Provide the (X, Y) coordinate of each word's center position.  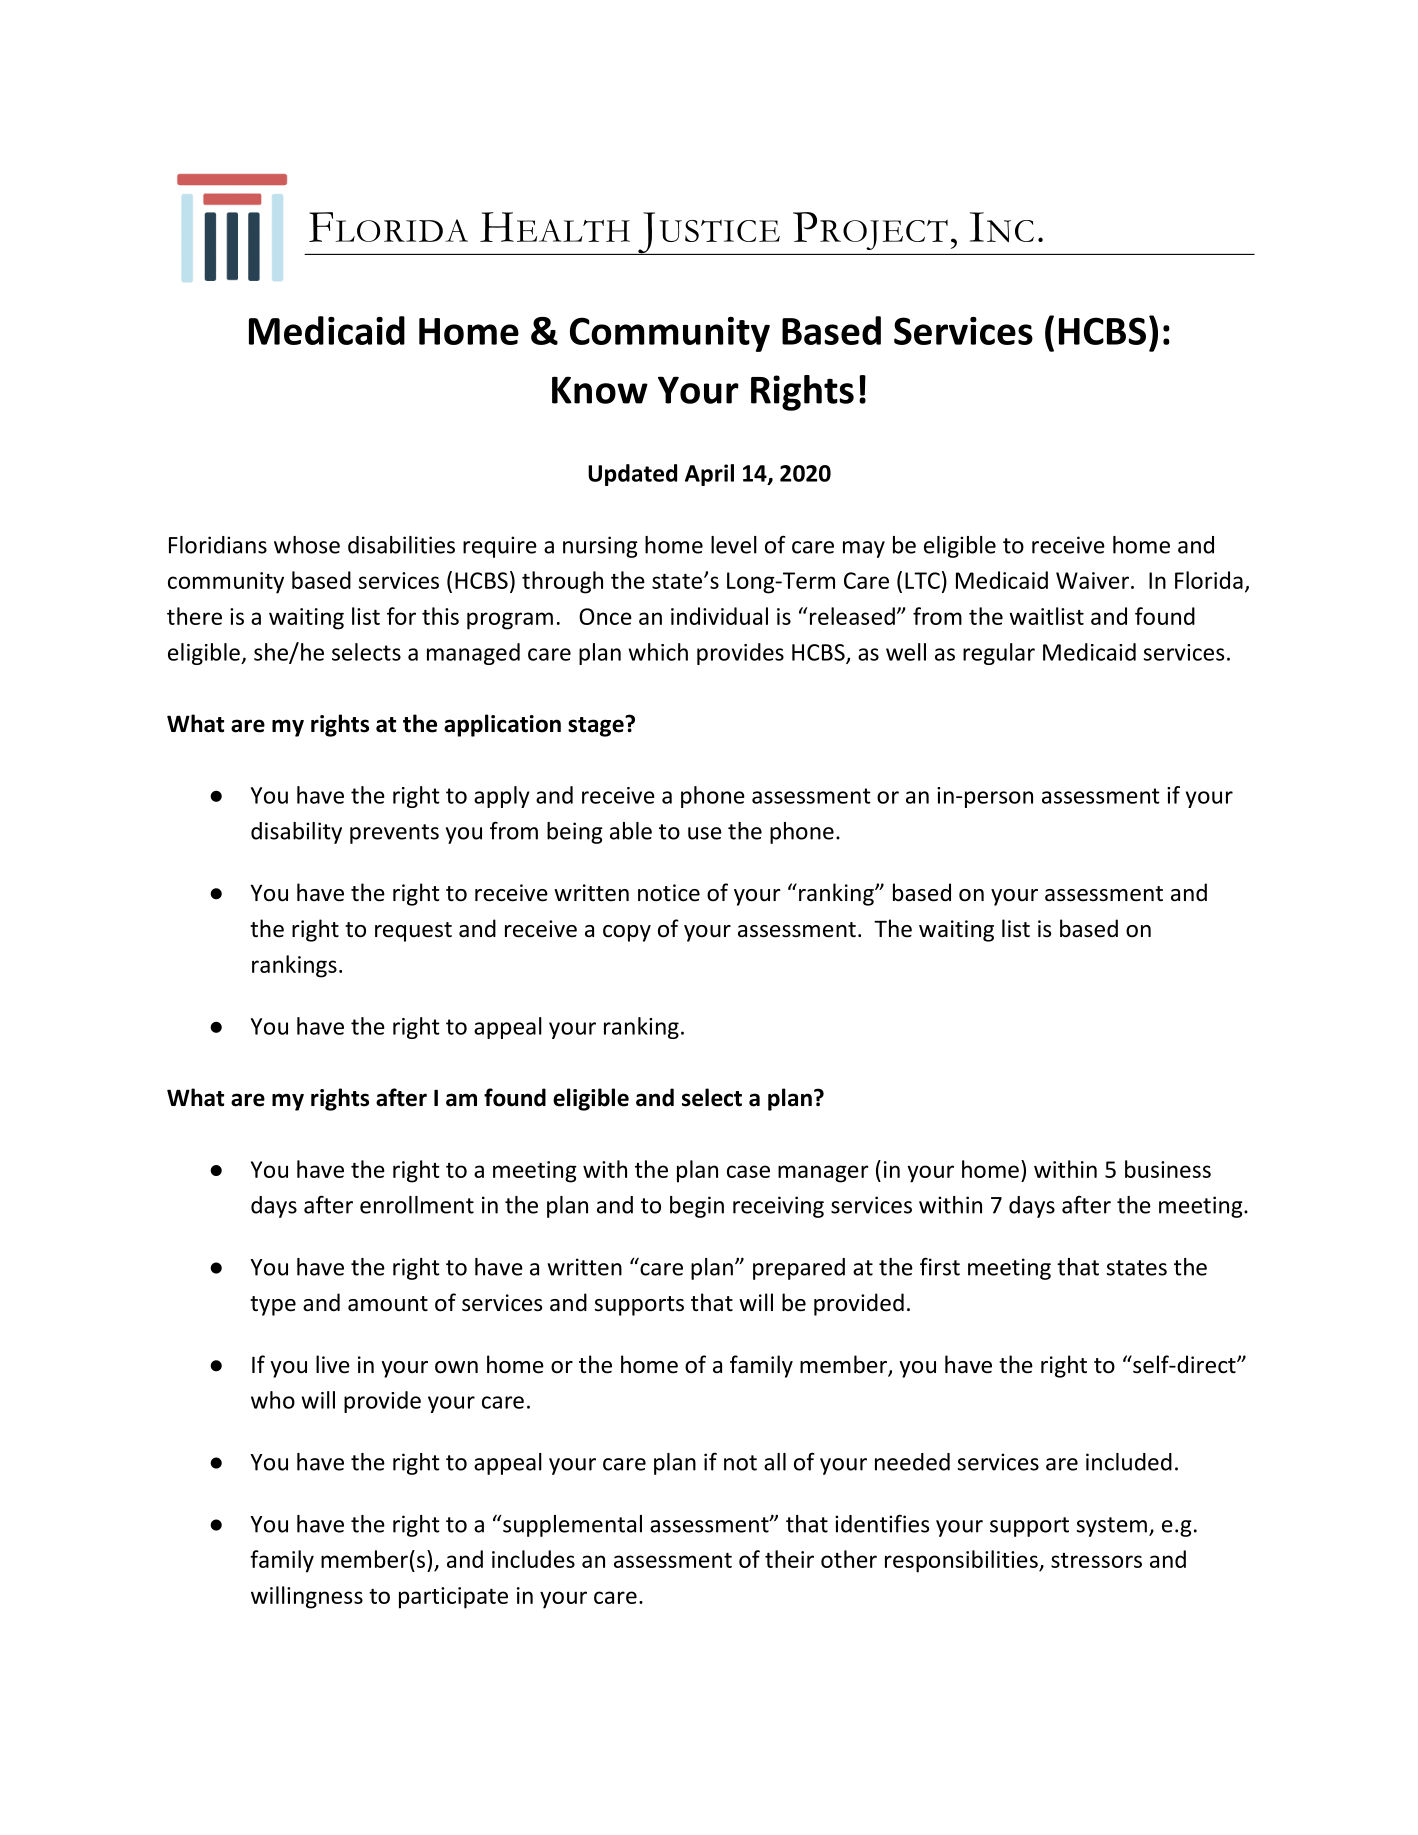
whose (307, 545)
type (273, 1306)
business (1168, 1169)
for (401, 616)
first (940, 1266)
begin (697, 1207)
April (709, 475)
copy (627, 933)
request (413, 932)
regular (999, 654)
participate (453, 1598)
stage (597, 726)
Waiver (1092, 580)
